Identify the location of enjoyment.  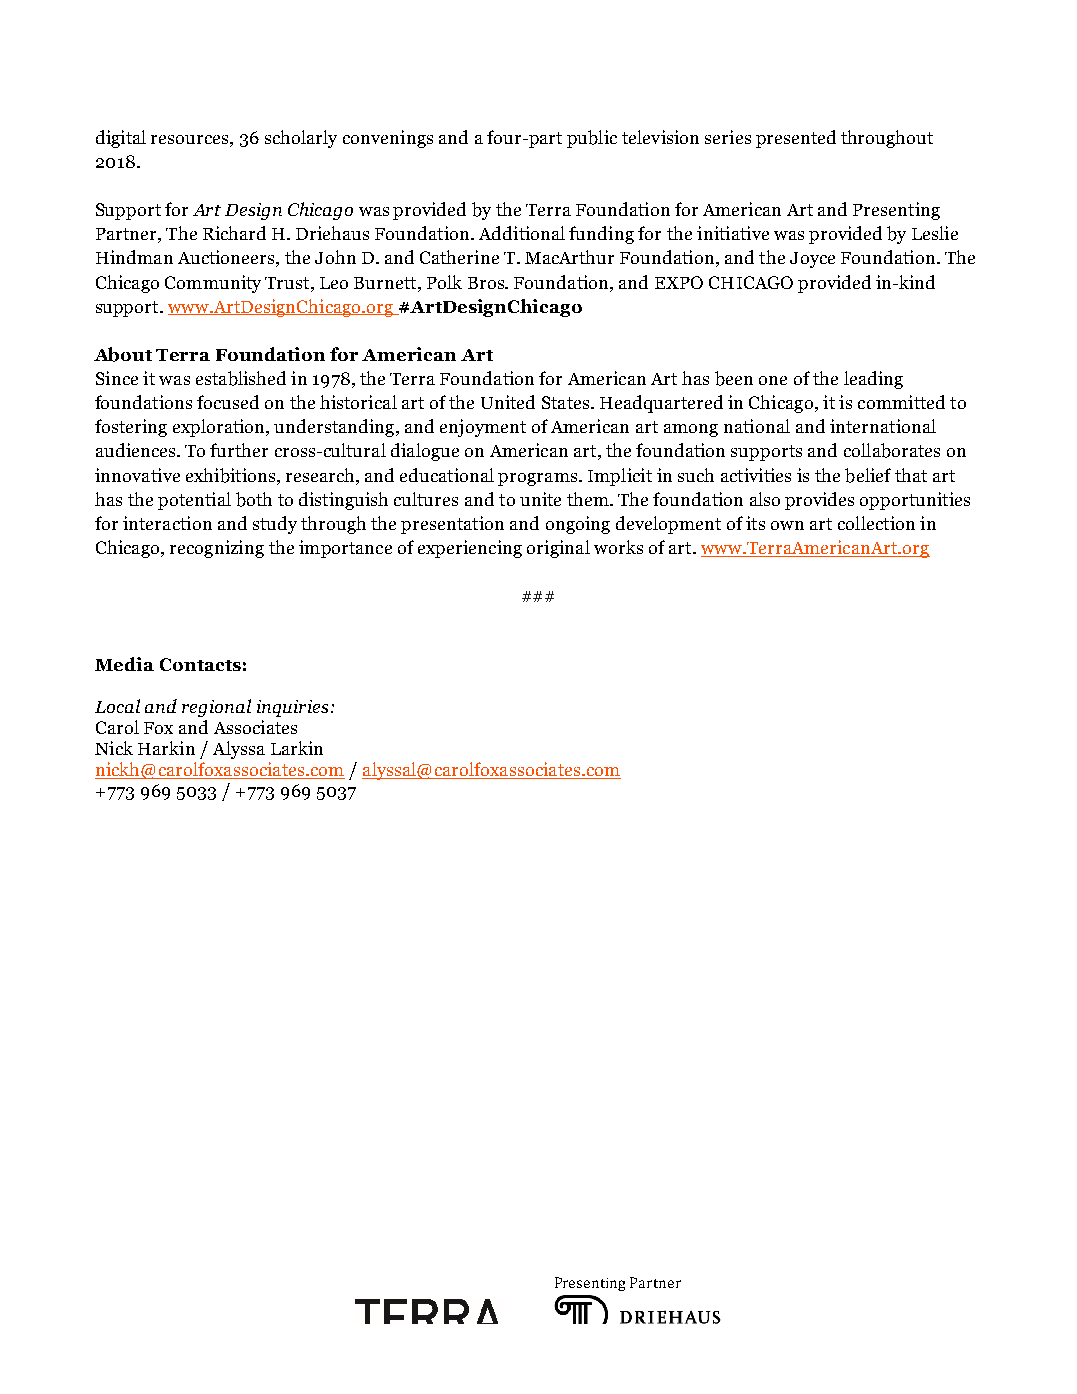
(483, 428).
